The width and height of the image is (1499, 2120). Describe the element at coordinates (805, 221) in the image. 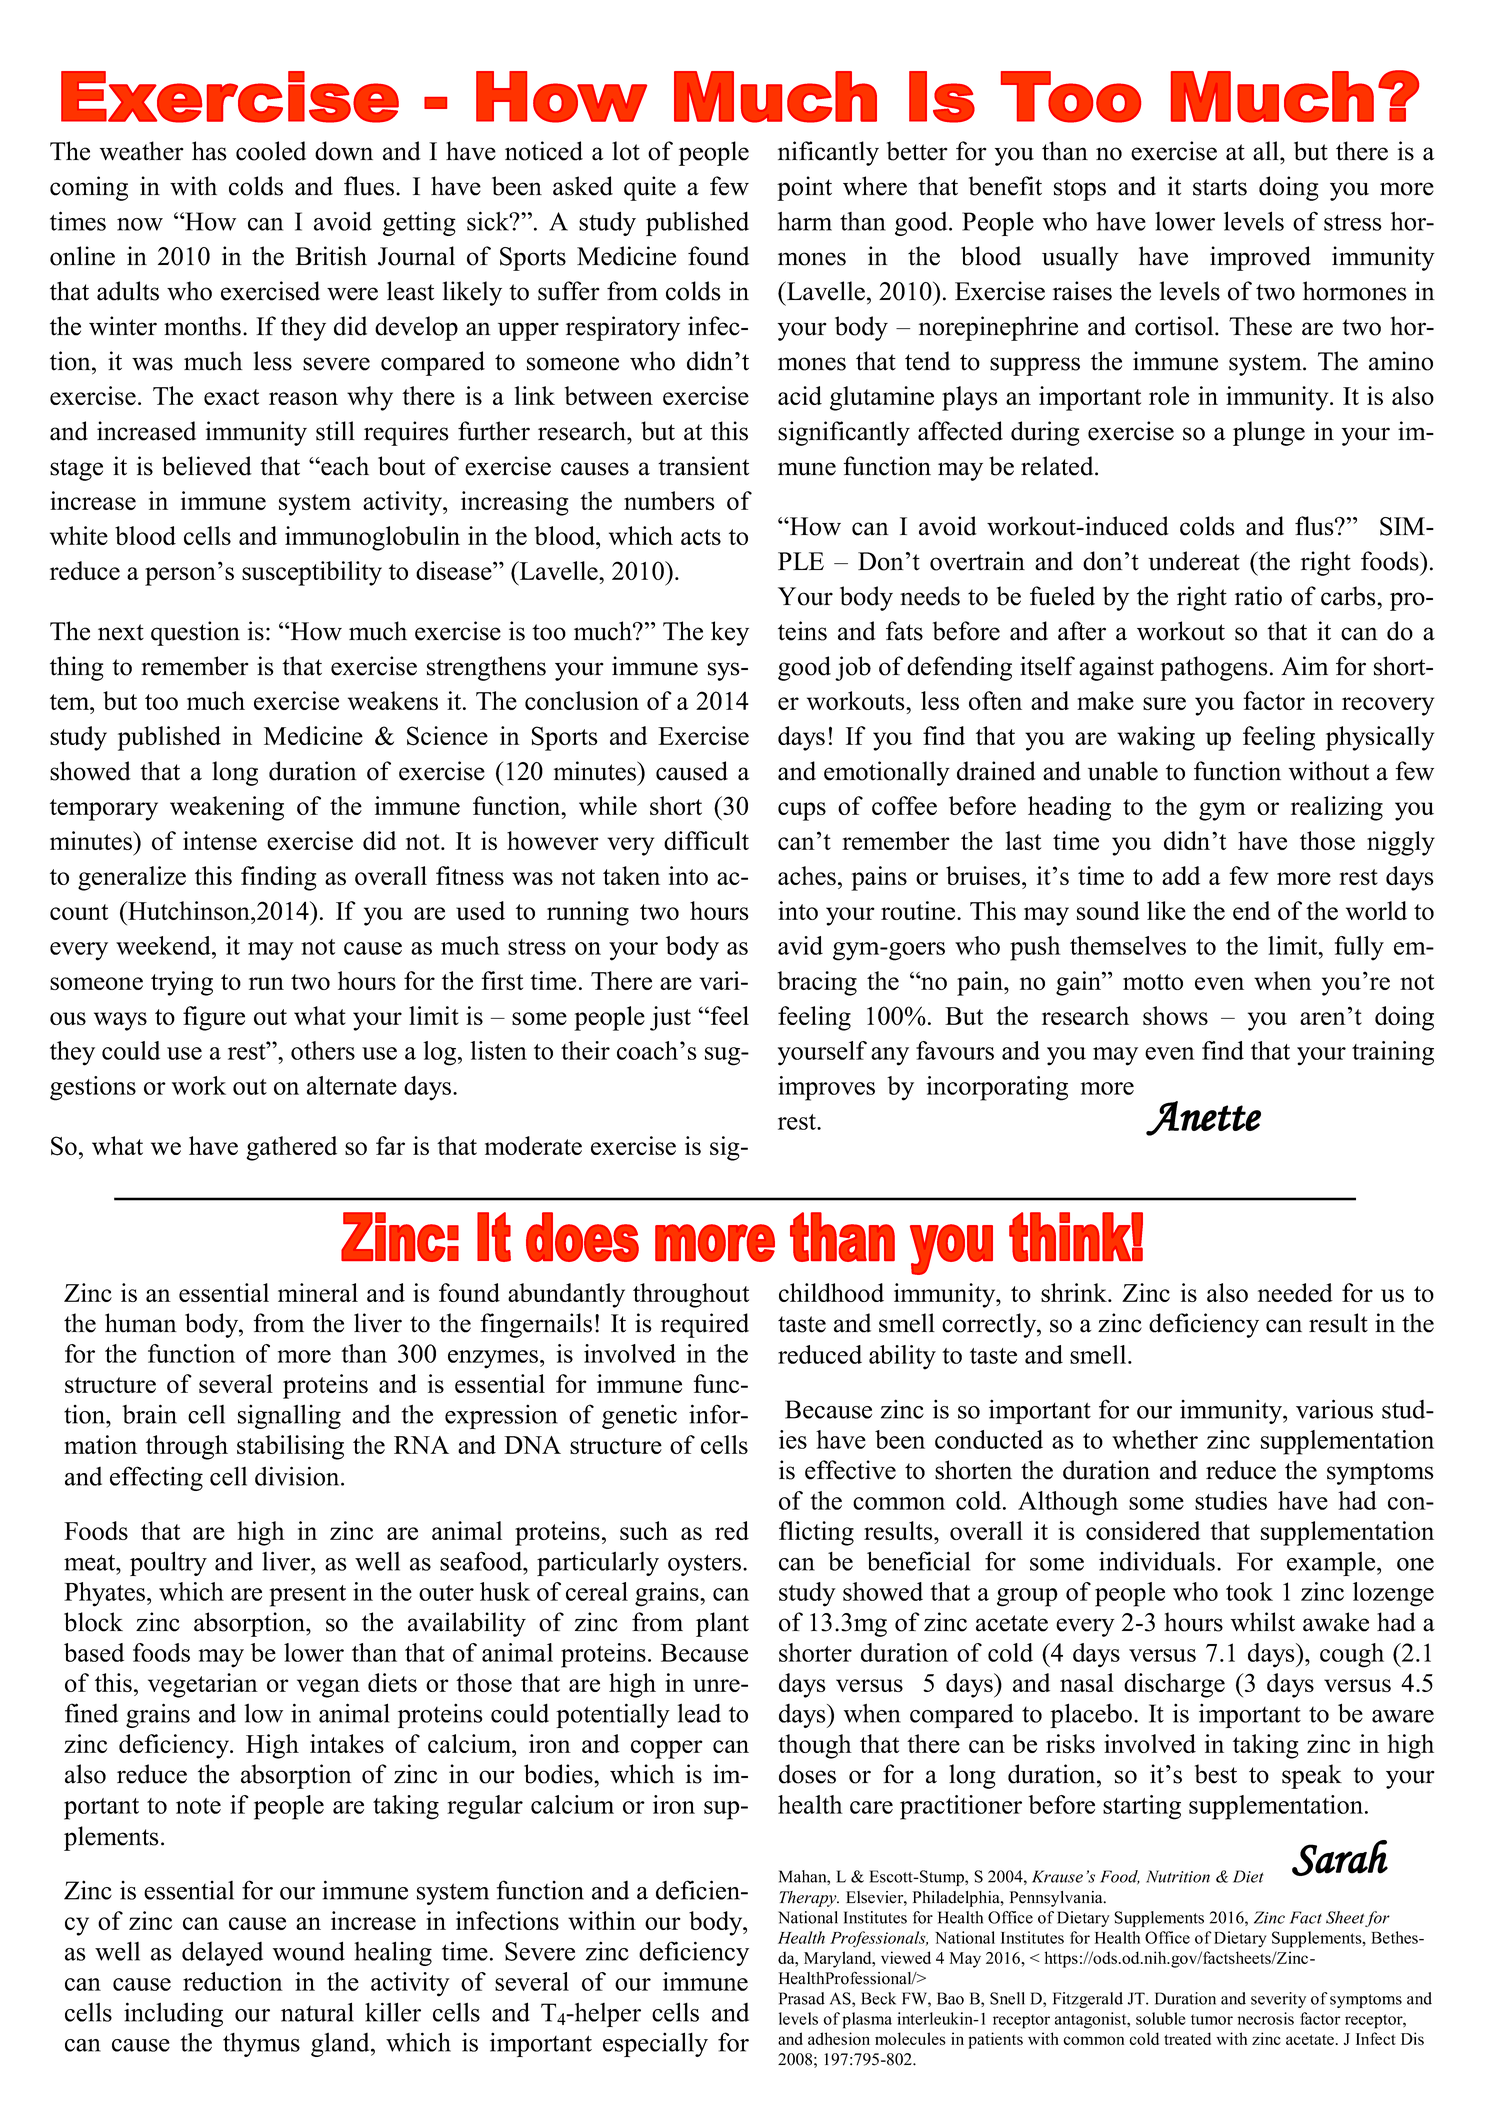

I see `harm` at that location.
